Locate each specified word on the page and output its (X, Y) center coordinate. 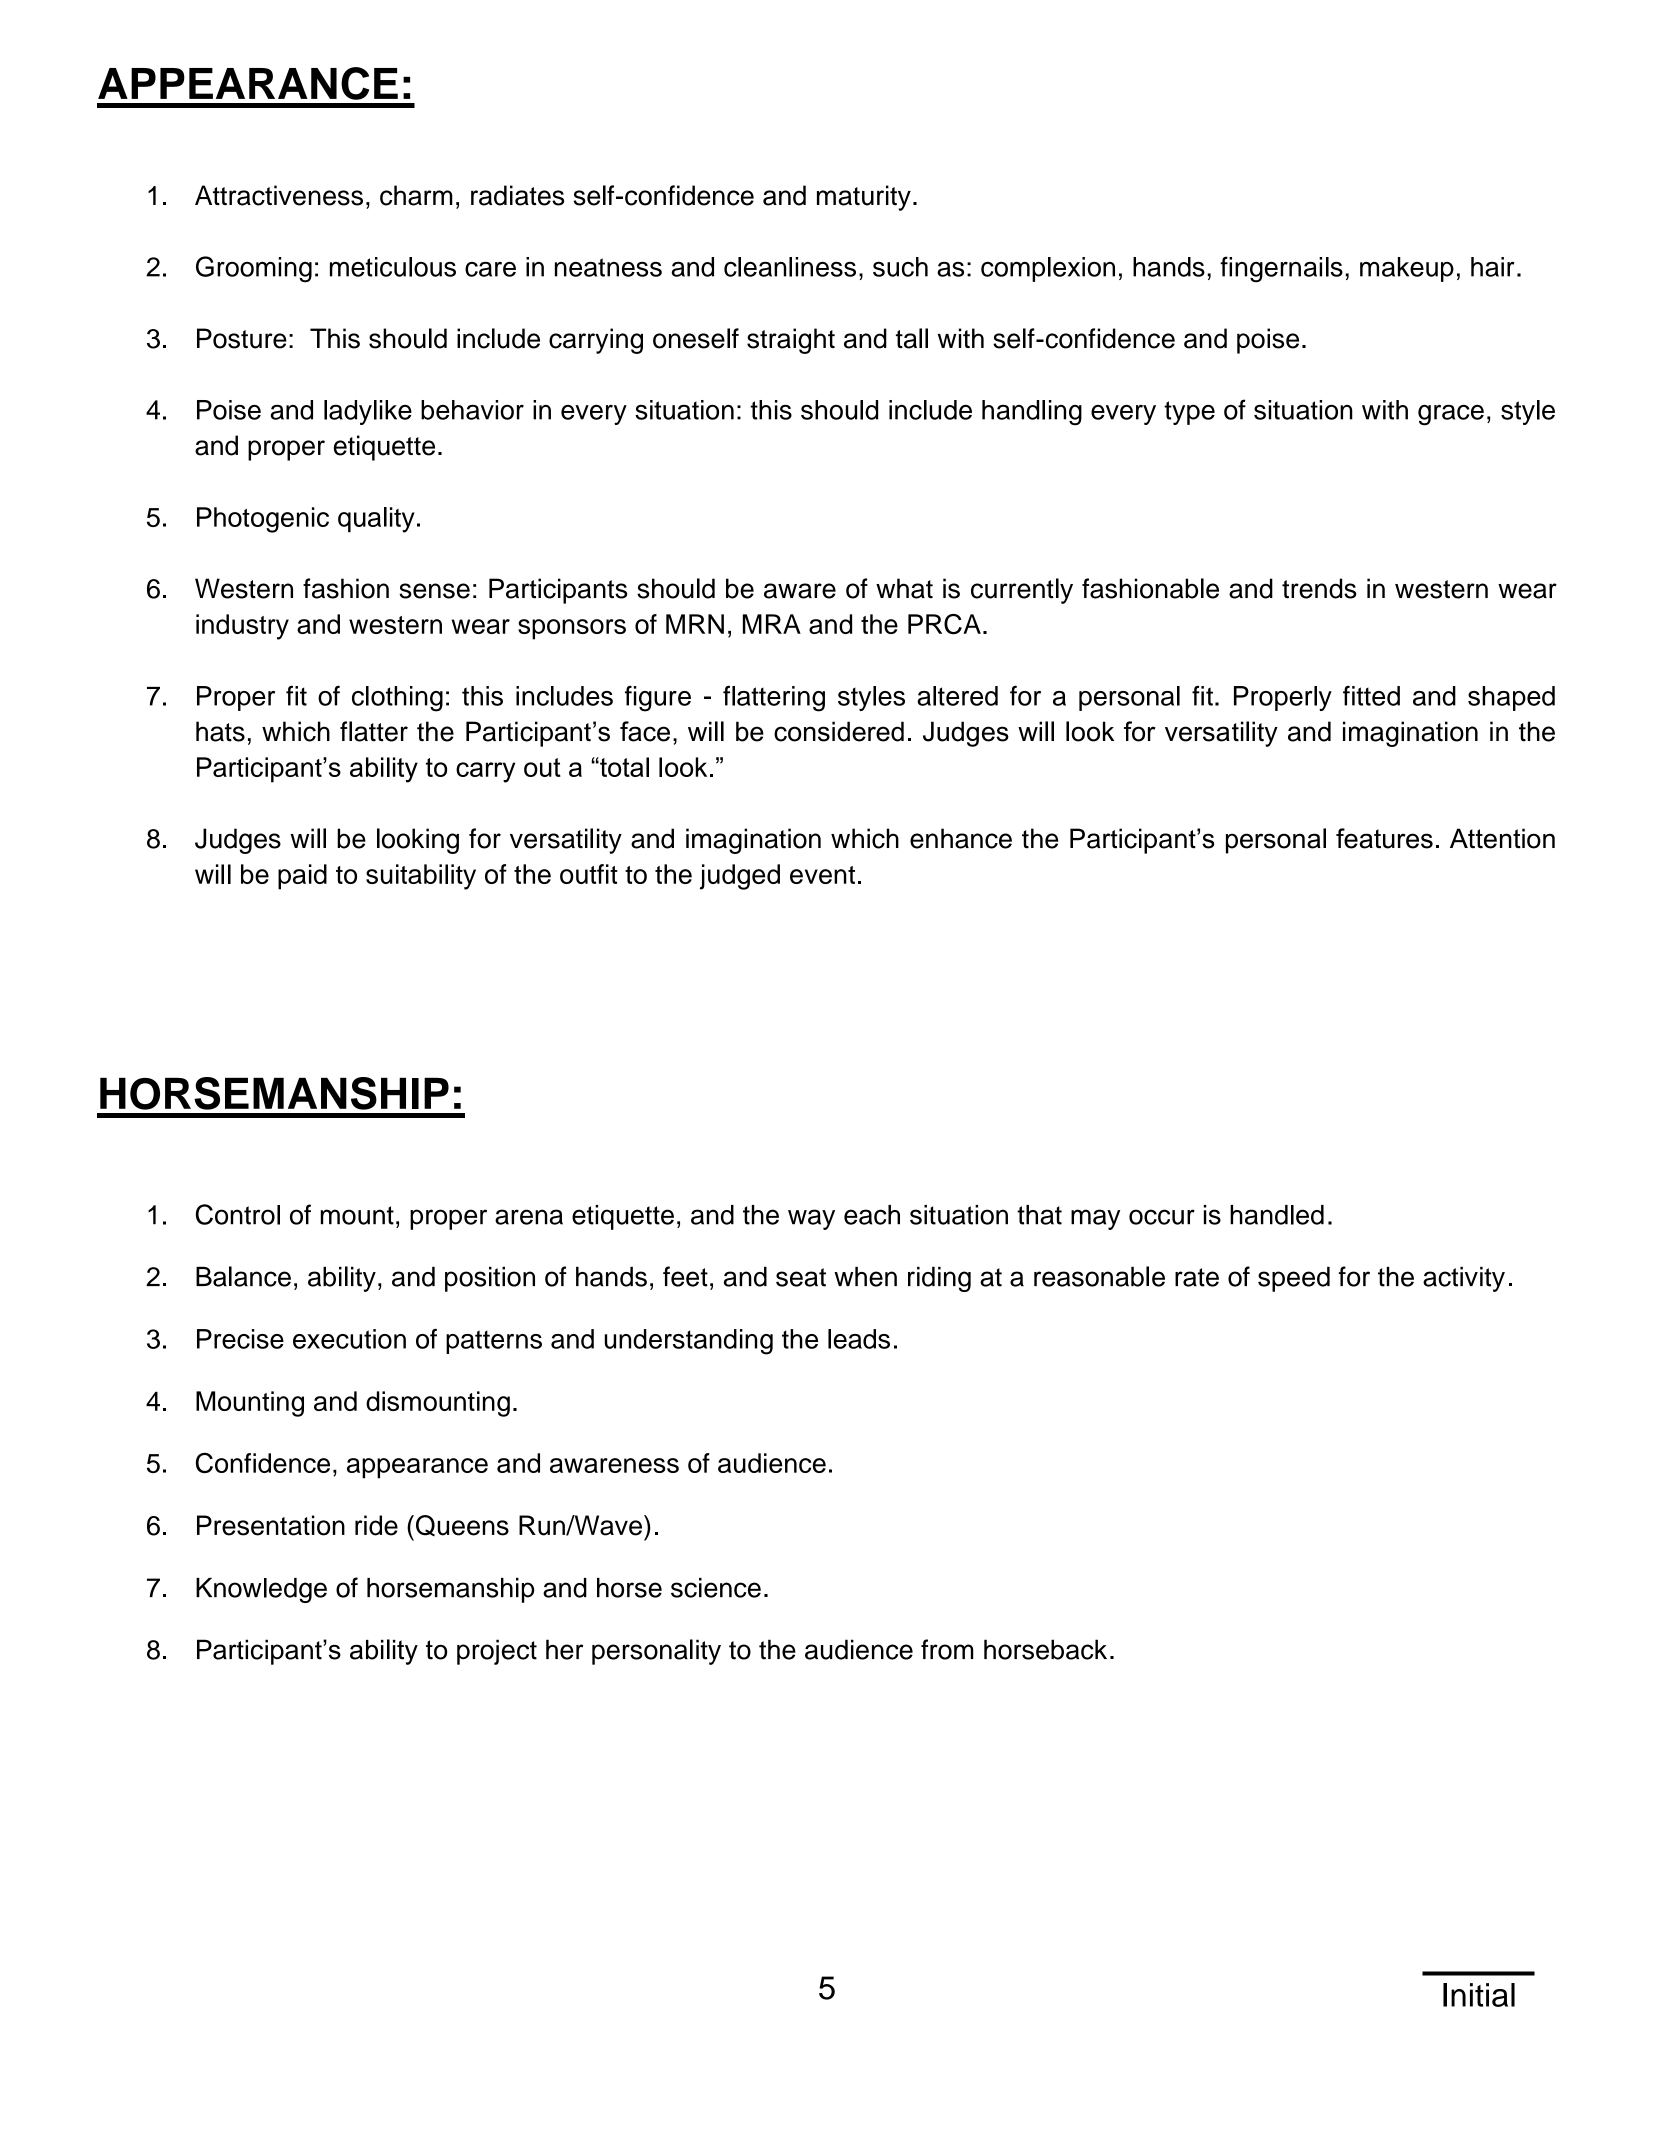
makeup (1407, 269)
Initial (1479, 1995)
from (947, 1649)
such (900, 267)
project (497, 1652)
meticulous (393, 267)
